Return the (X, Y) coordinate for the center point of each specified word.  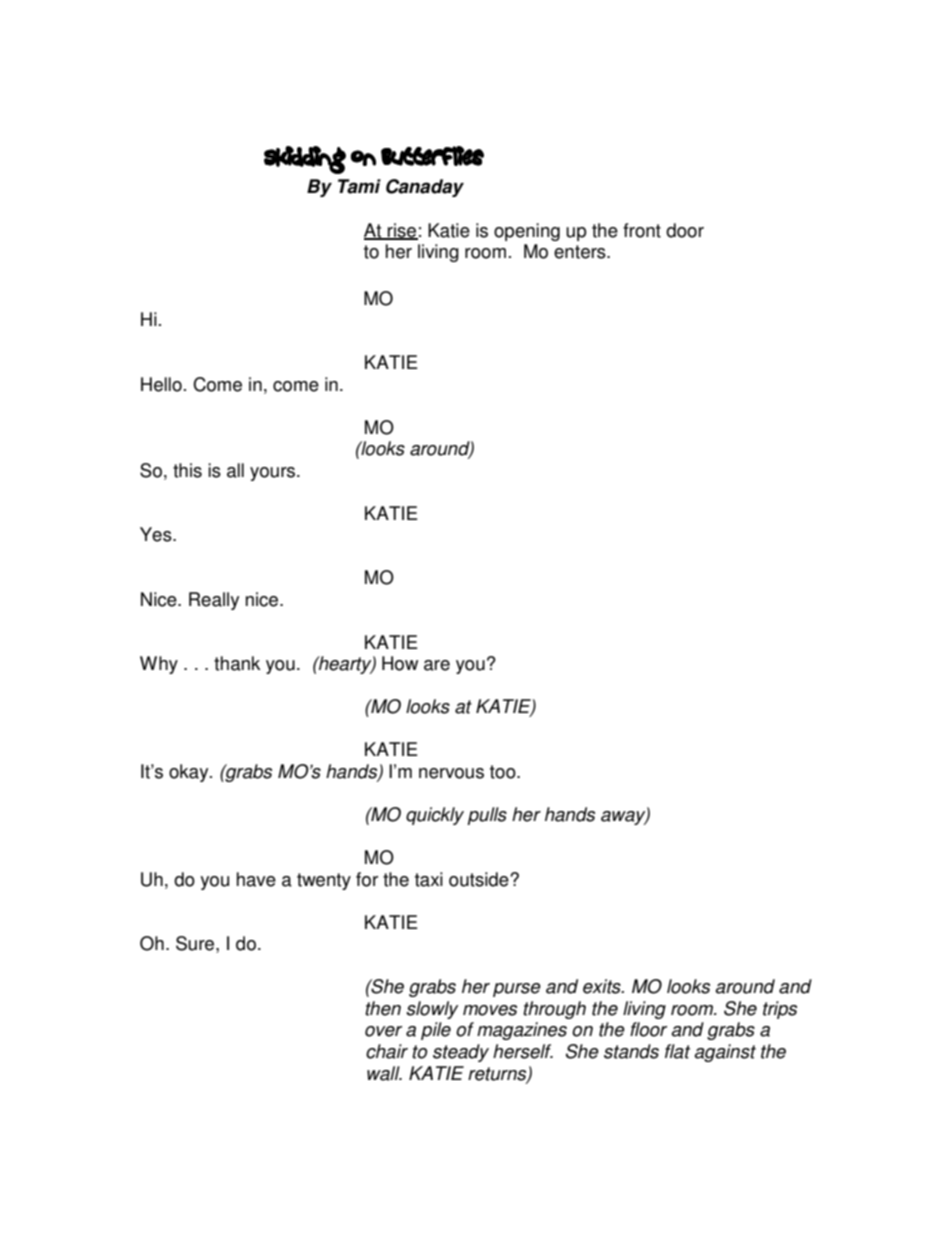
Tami (359, 186)
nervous (451, 773)
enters (581, 252)
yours (274, 474)
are (437, 665)
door (685, 230)
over (383, 1031)
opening (527, 232)
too (504, 772)
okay (190, 773)
